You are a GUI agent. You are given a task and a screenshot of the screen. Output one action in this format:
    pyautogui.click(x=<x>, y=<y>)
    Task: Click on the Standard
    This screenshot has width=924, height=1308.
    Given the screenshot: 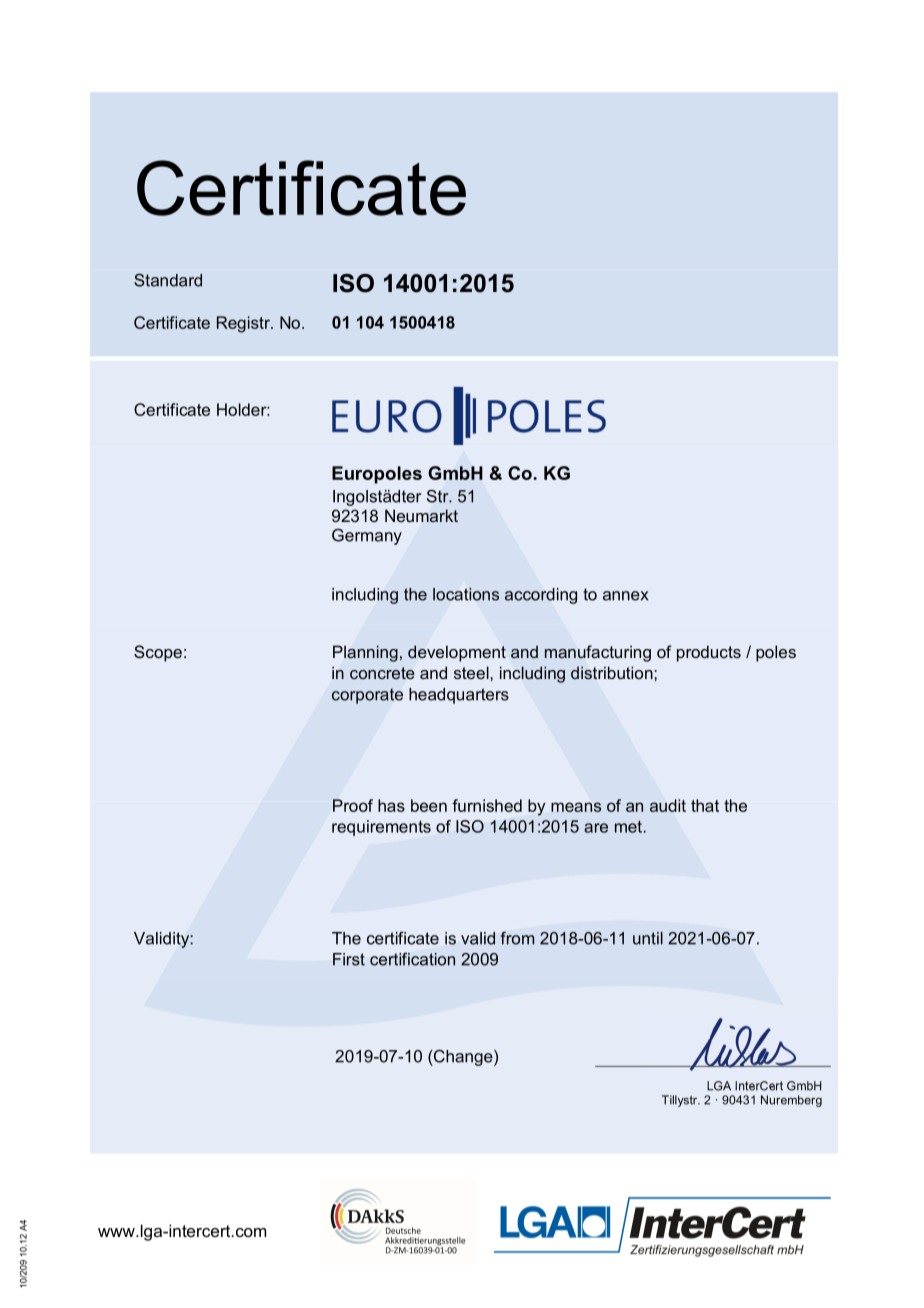 What is the action you would take?
    pyautogui.click(x=168, y=280)
